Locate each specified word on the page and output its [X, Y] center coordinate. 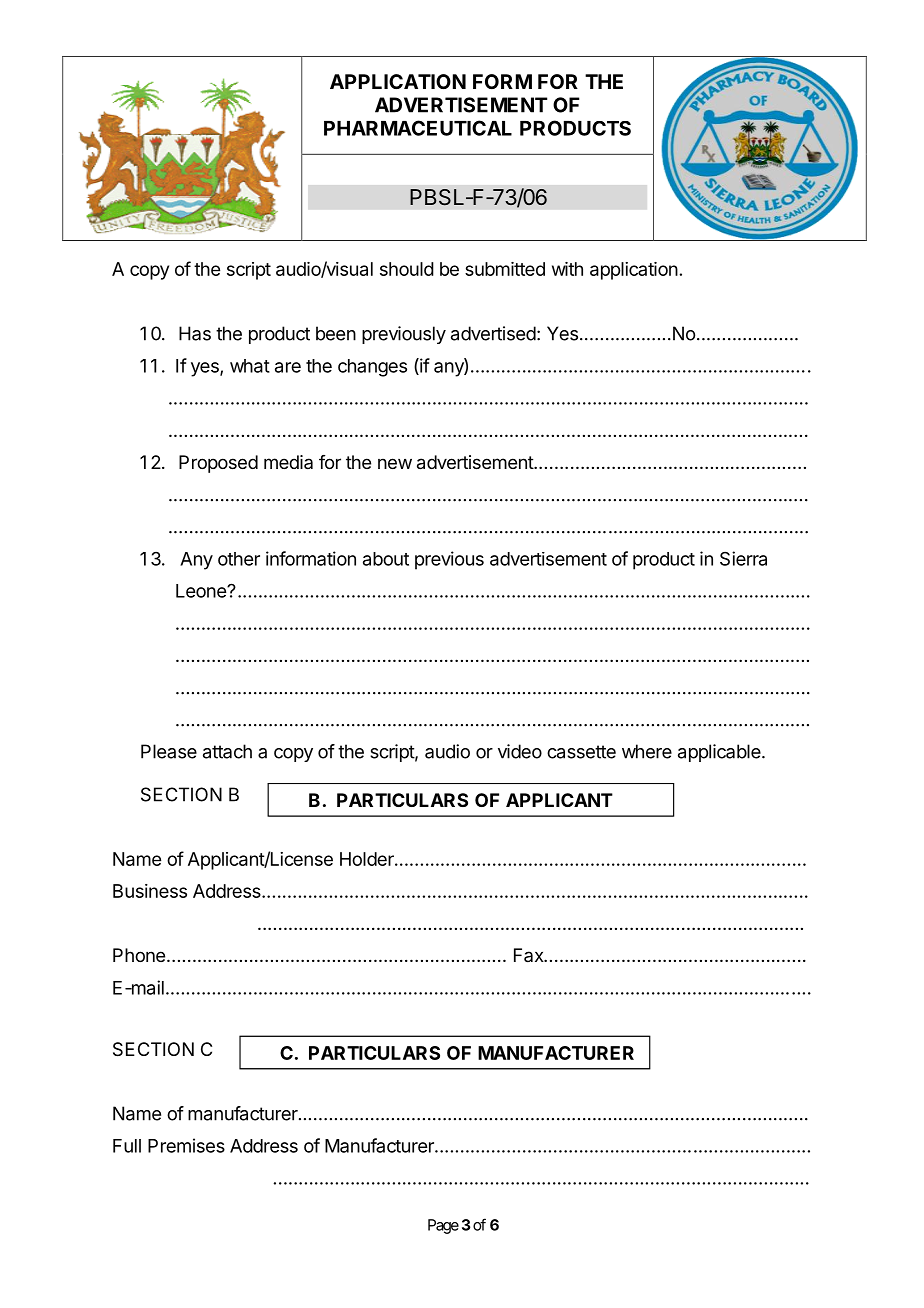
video [520, 751]
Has [195, 333]
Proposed [218, 464]
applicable [720, 753]
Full [127, 1146]
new [395, 463]
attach [227, 751]
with [567, 269]
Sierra [743, 558]
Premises [186, 1145]
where [647, 751]
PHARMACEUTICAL [418, 128]
